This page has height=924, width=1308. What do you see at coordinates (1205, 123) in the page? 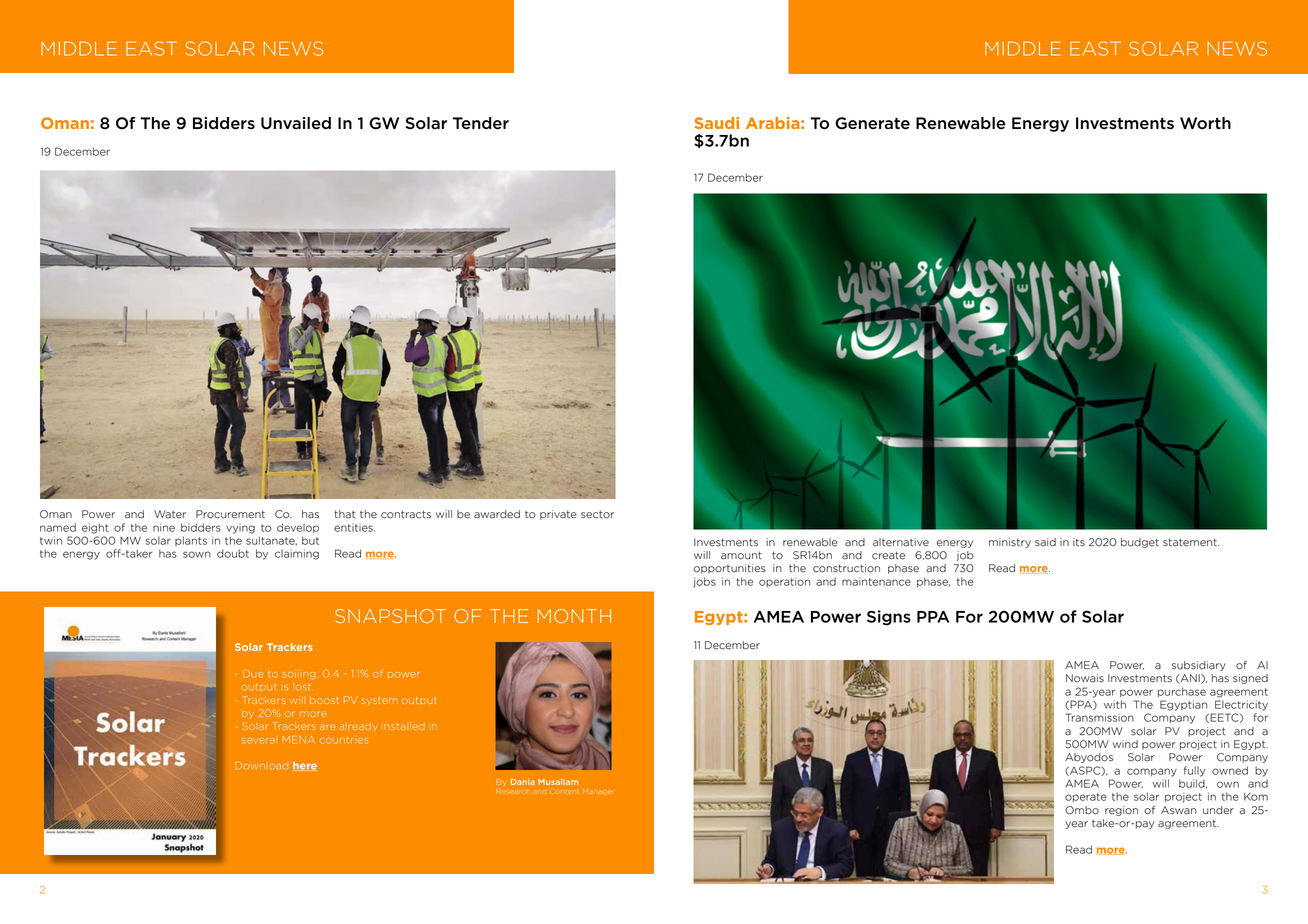
I see `Worth` at bounding box center [1205, 123].
